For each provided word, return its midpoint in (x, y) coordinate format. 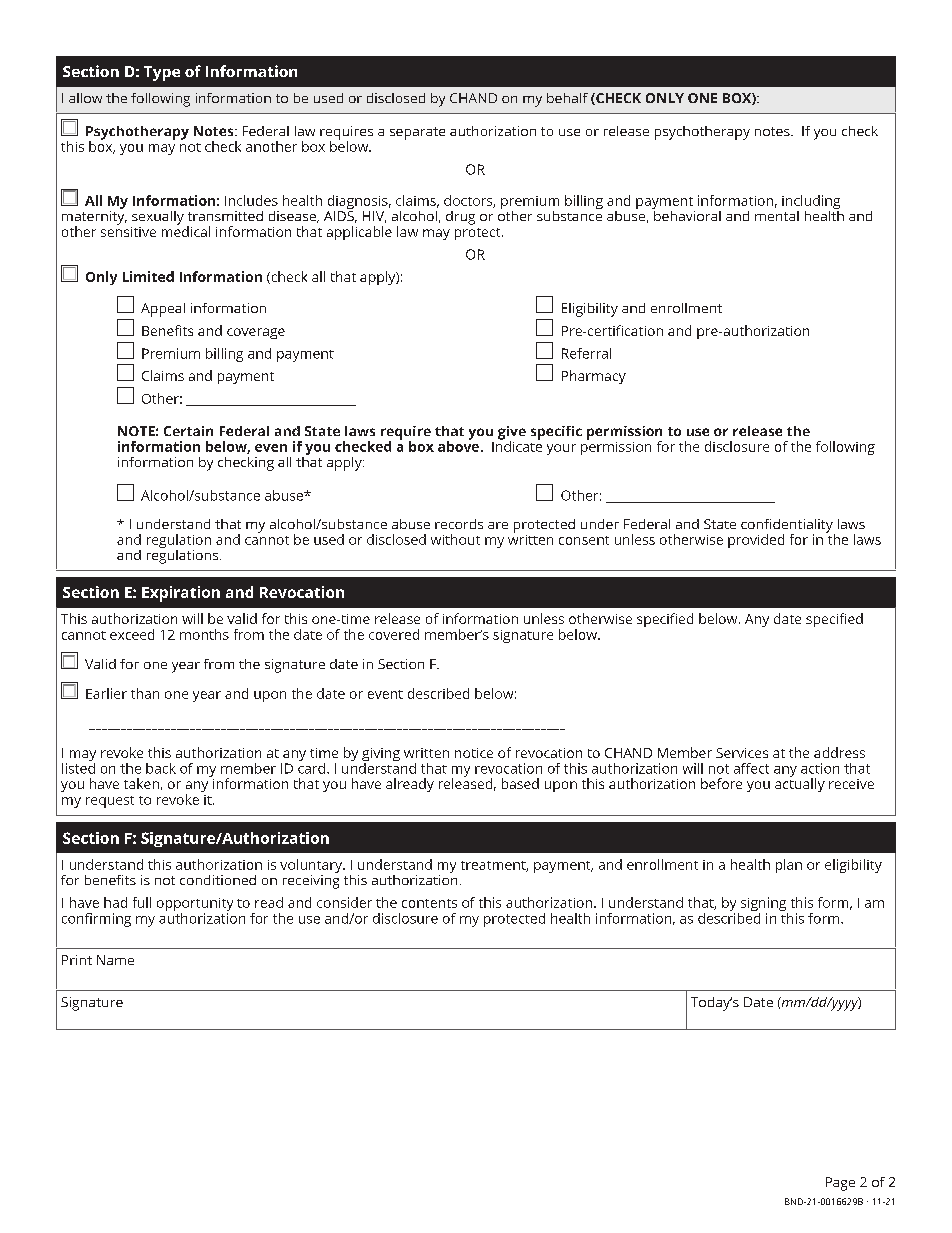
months (204, 634)
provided (756, 541)
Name (115, 960)
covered (394, 634)
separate (417, 133)
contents (429, 903)
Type (162, 73)
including (811, 203)
